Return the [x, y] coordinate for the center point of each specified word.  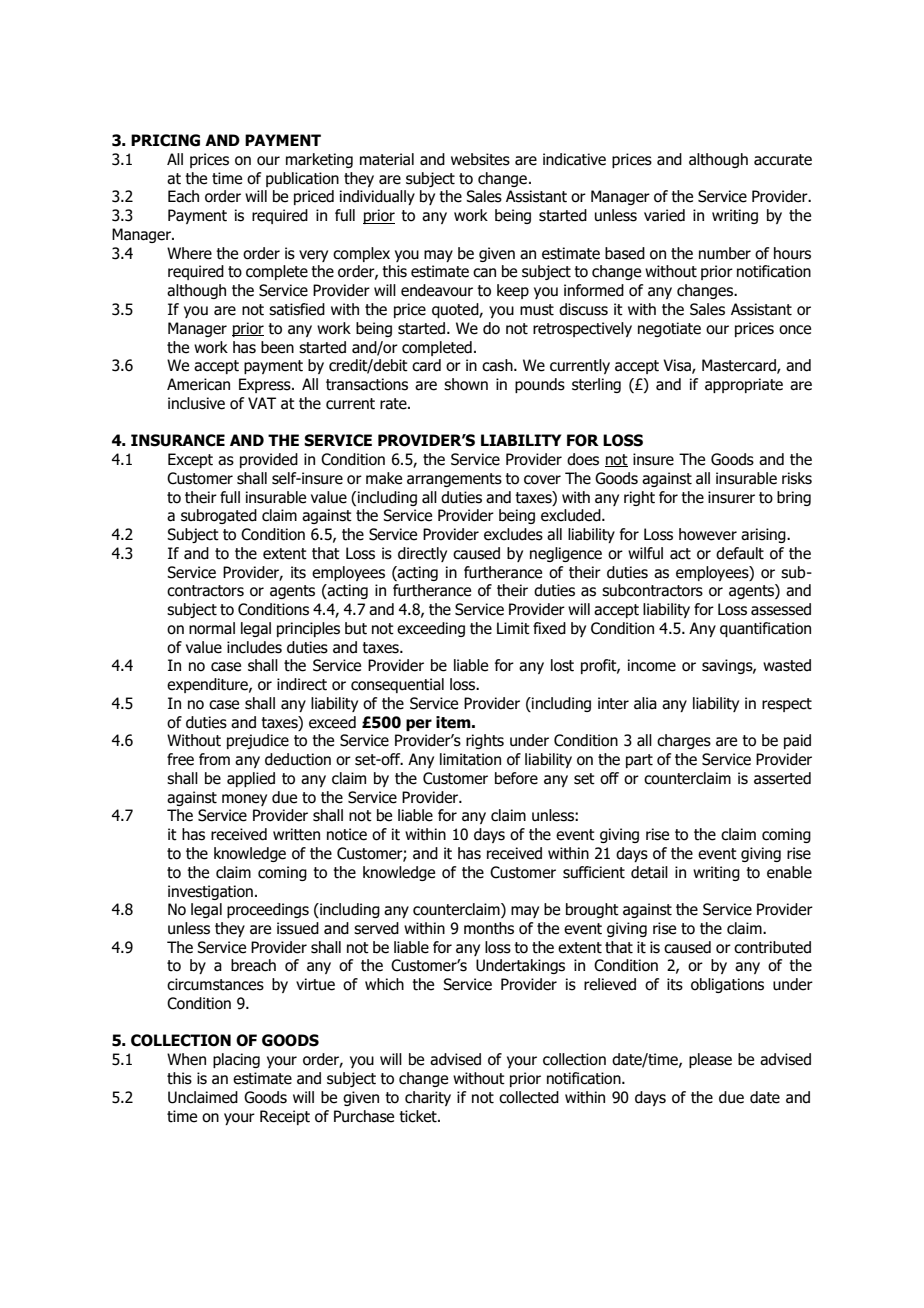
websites [480, 159]
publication [302, 179]
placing [236, 1060]
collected [529, 1097]
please [710, 1060]
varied [664, 215]
